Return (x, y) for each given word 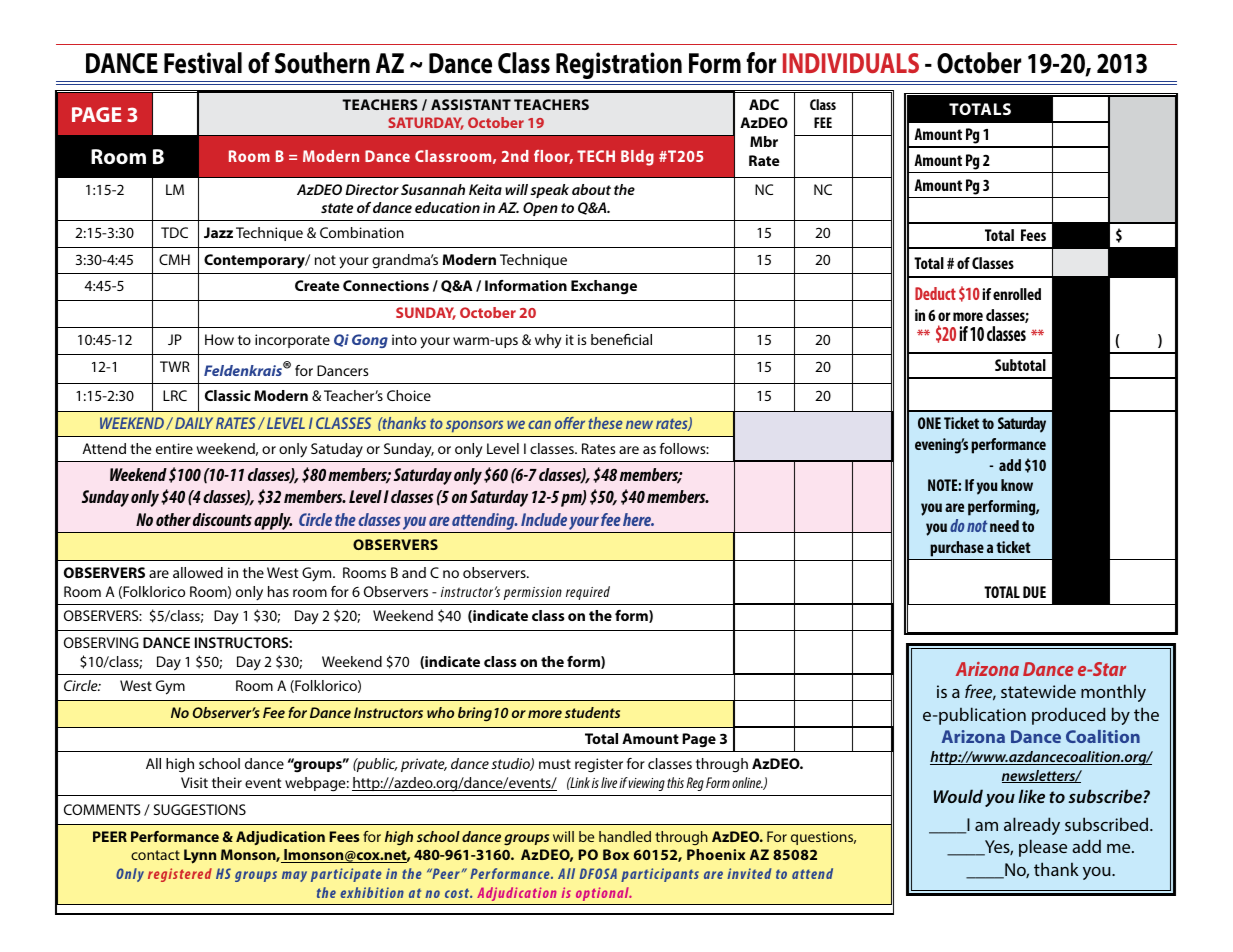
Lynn (200, 856)
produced (1069, 716)
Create (317, 285)
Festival (203, 63)
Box (616, 854)
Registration (619, 67)
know (1017, 485)
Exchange (604, 287)
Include (544, 519)
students (592, 712)
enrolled (1017, 294)
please (1043, 848)
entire (174, 448)
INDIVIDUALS (851, 63)
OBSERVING (101, 642)
